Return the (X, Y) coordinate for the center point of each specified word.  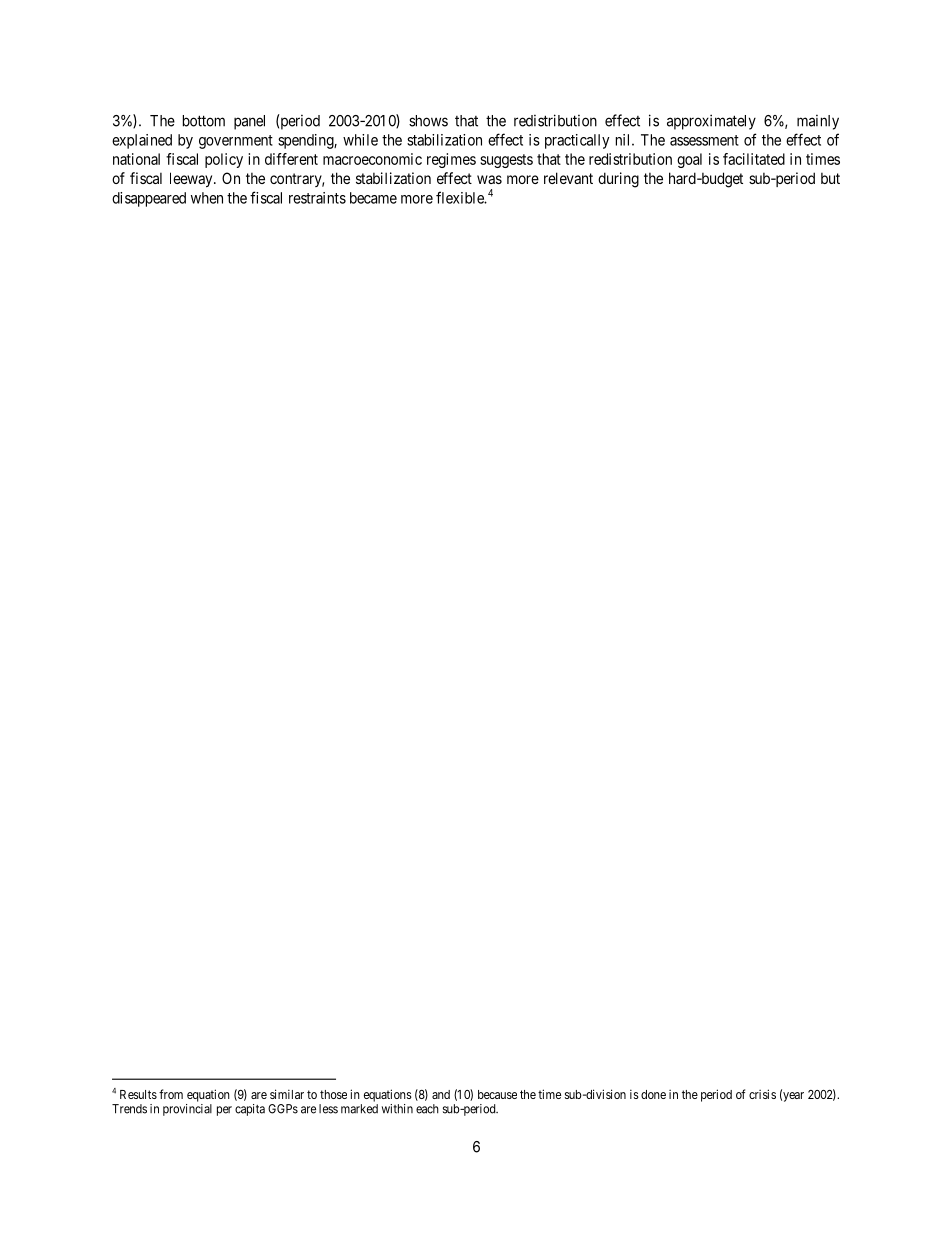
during (618, 180)
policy (224, 160)
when (207, 198)
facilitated (754, 159)
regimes (451, 160)
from (171, 1094)
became (373, 198)
